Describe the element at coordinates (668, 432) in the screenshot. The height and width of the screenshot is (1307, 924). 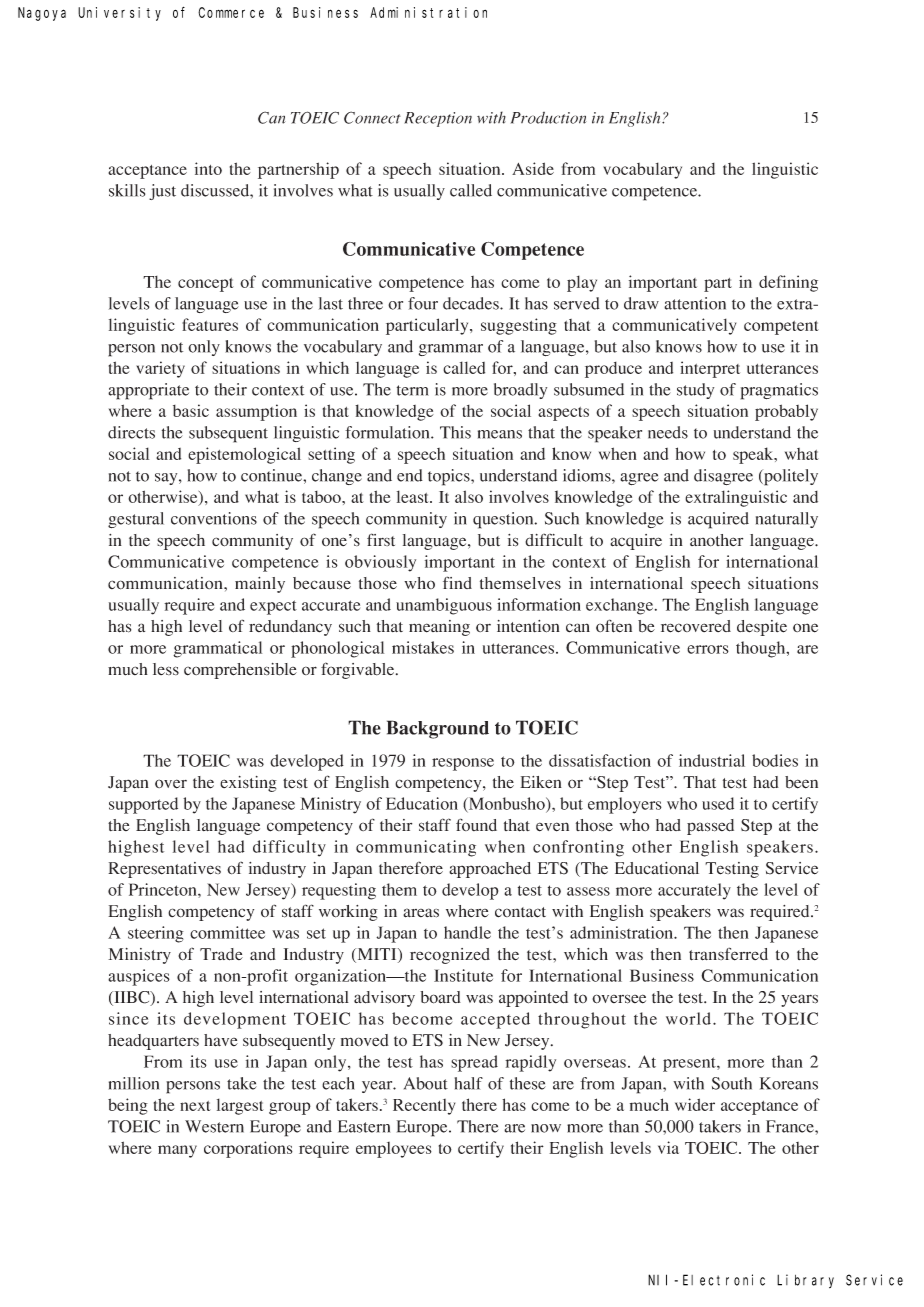
I see `needs` at that location.
